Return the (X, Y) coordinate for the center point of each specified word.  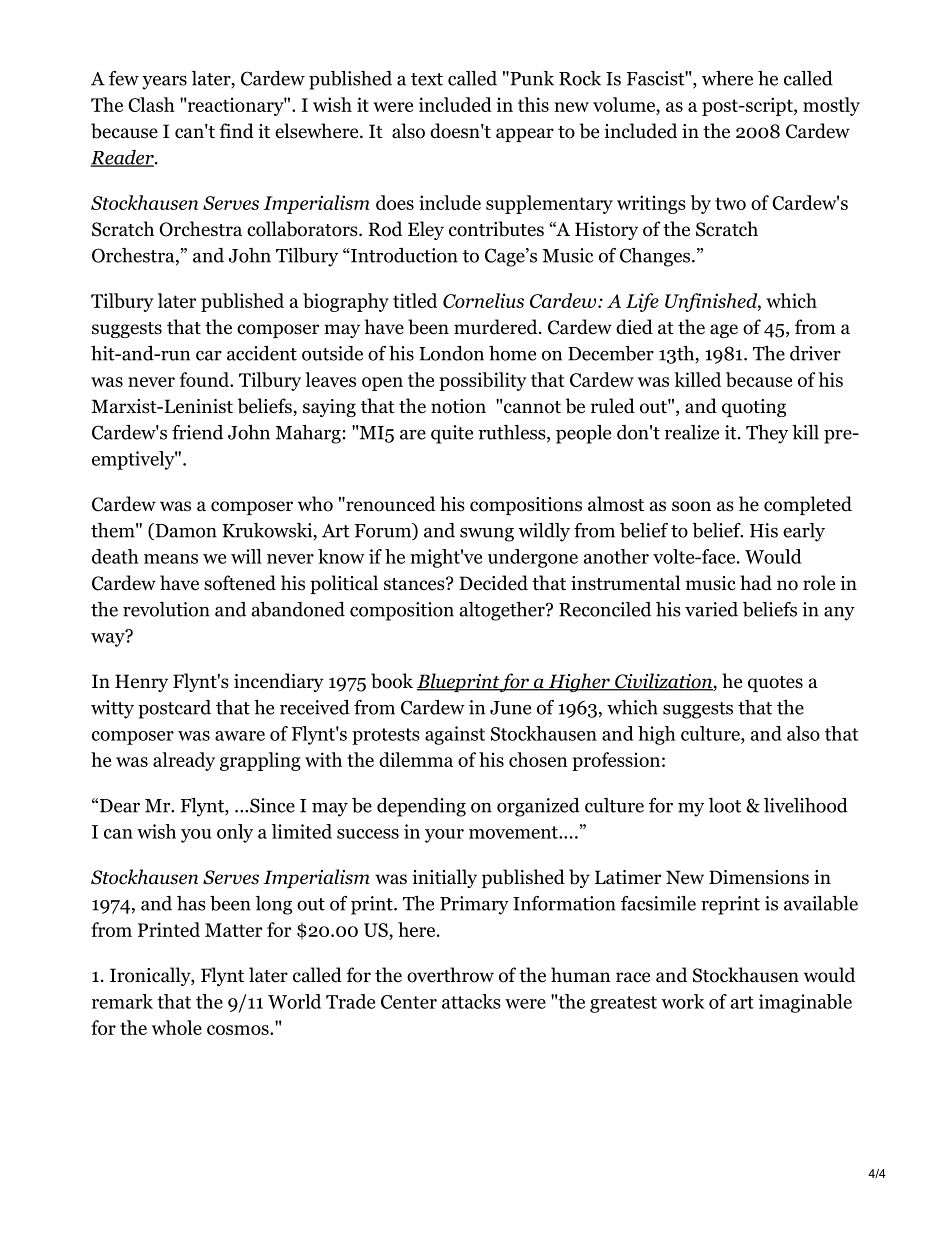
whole (177, 1027)
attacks (471, 1001)
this (533, 104)
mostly (831, 106)
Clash (151, 104)
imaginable (805, 1003)
